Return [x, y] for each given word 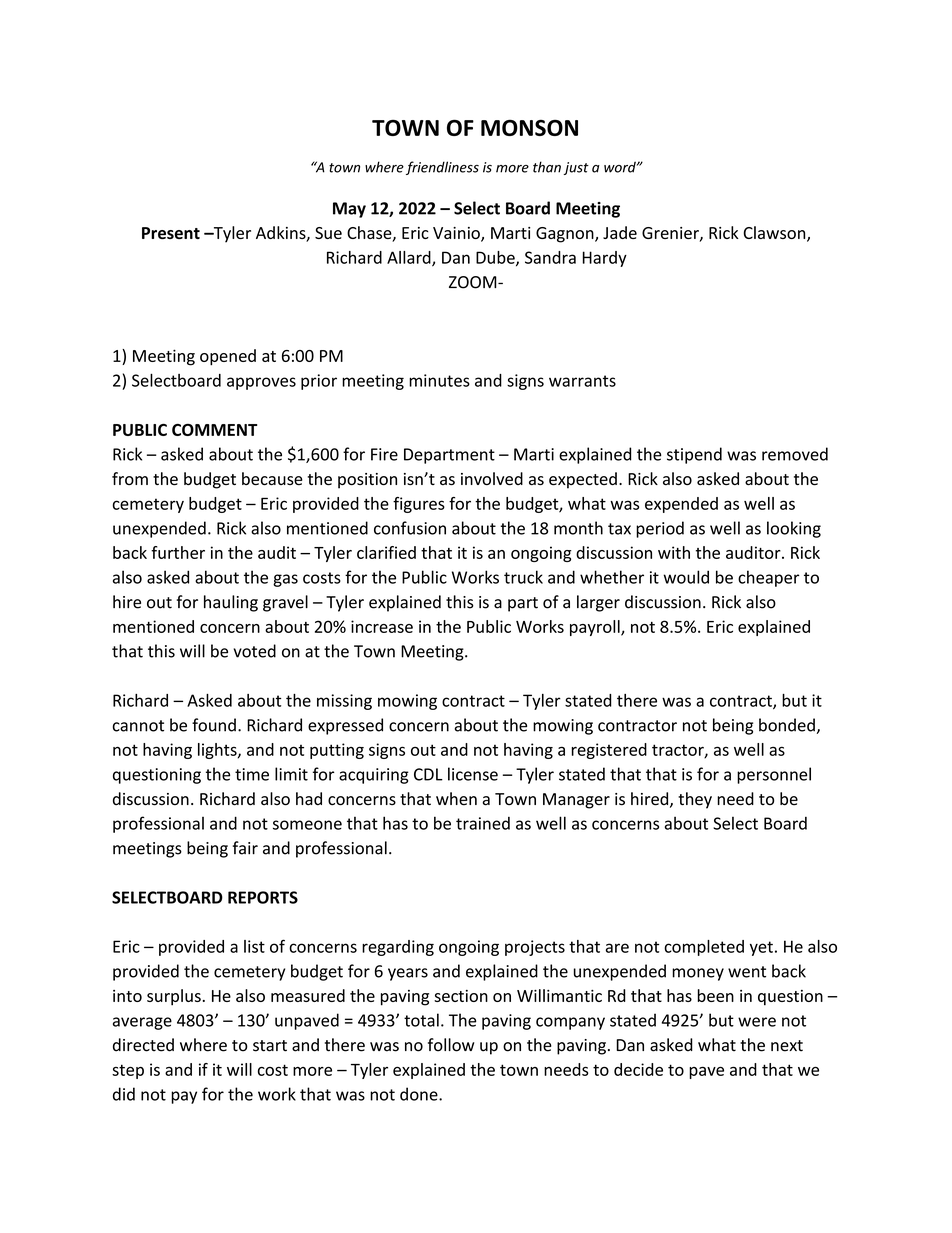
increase [382, 626]
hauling [231, 603]
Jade [620, 232]
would [686, 577]
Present [171, 233]
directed [143, 1045]
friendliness [442, 168]
